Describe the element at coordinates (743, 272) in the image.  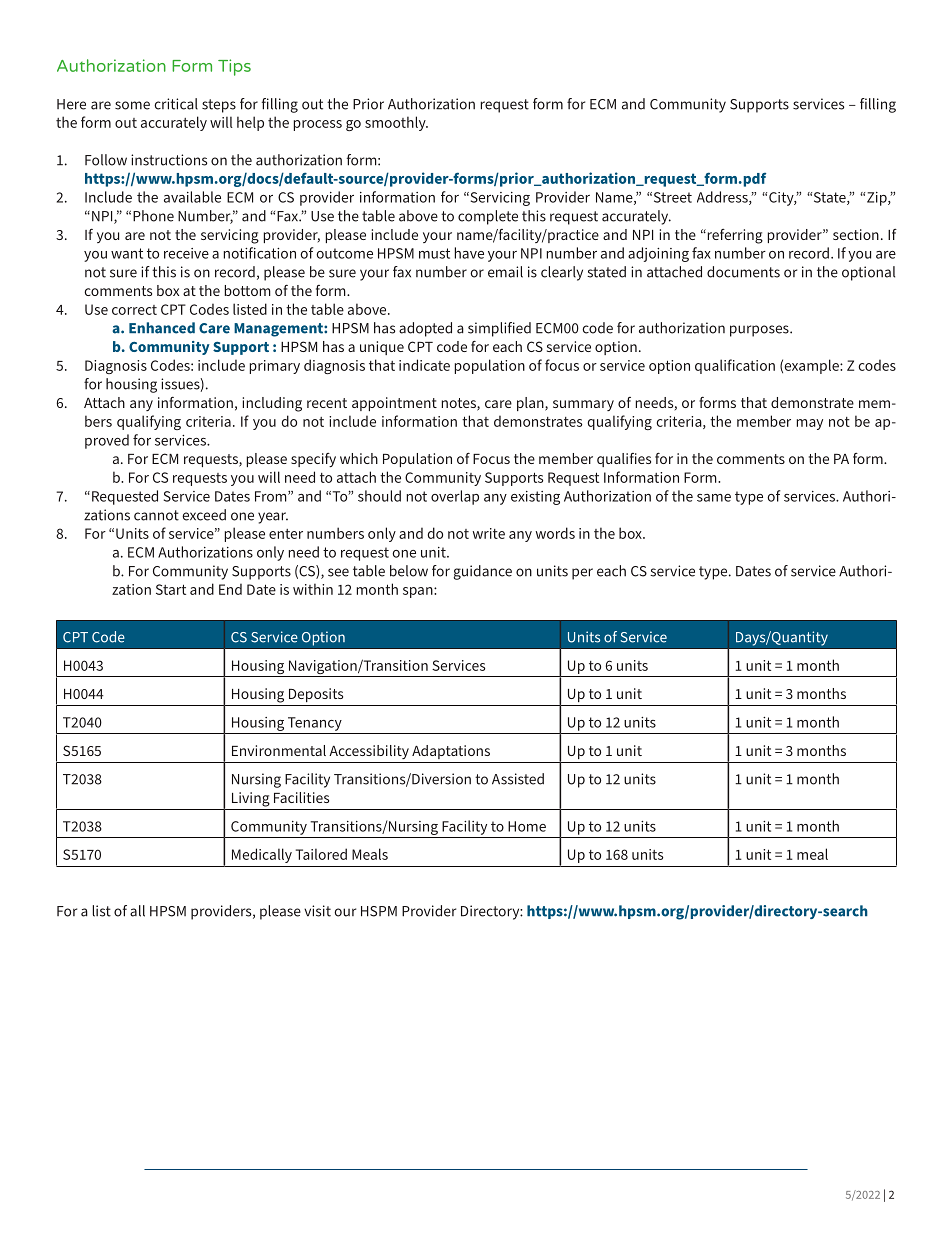
I see `documents` at that location.
